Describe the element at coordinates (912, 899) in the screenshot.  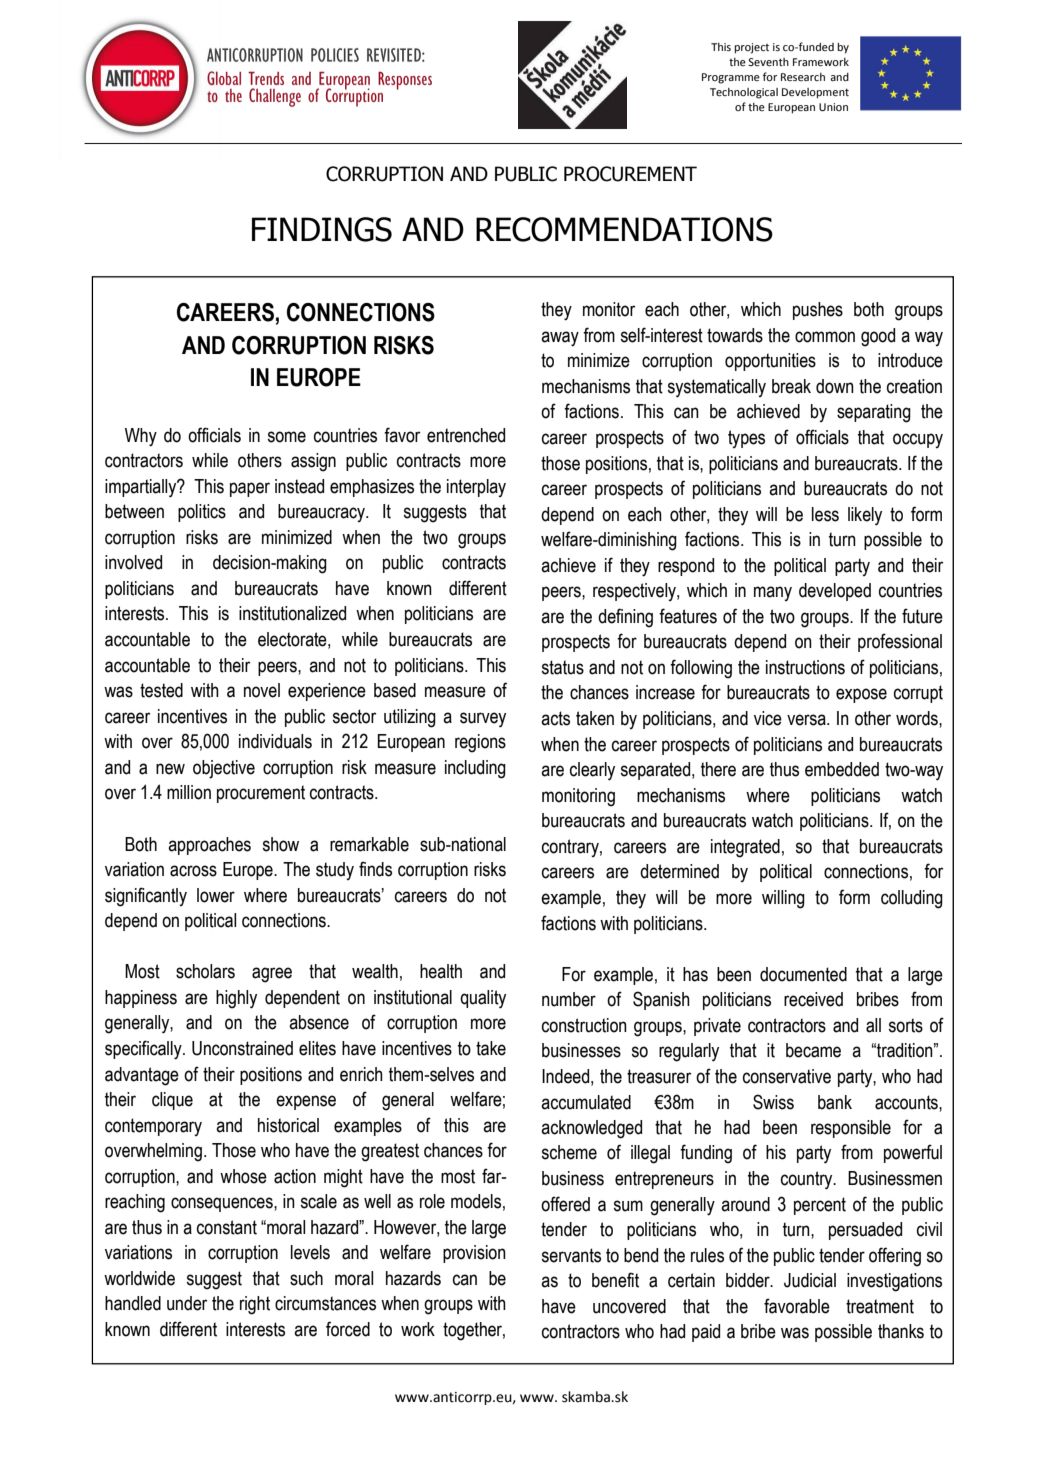
I see `colluding` at that location.
